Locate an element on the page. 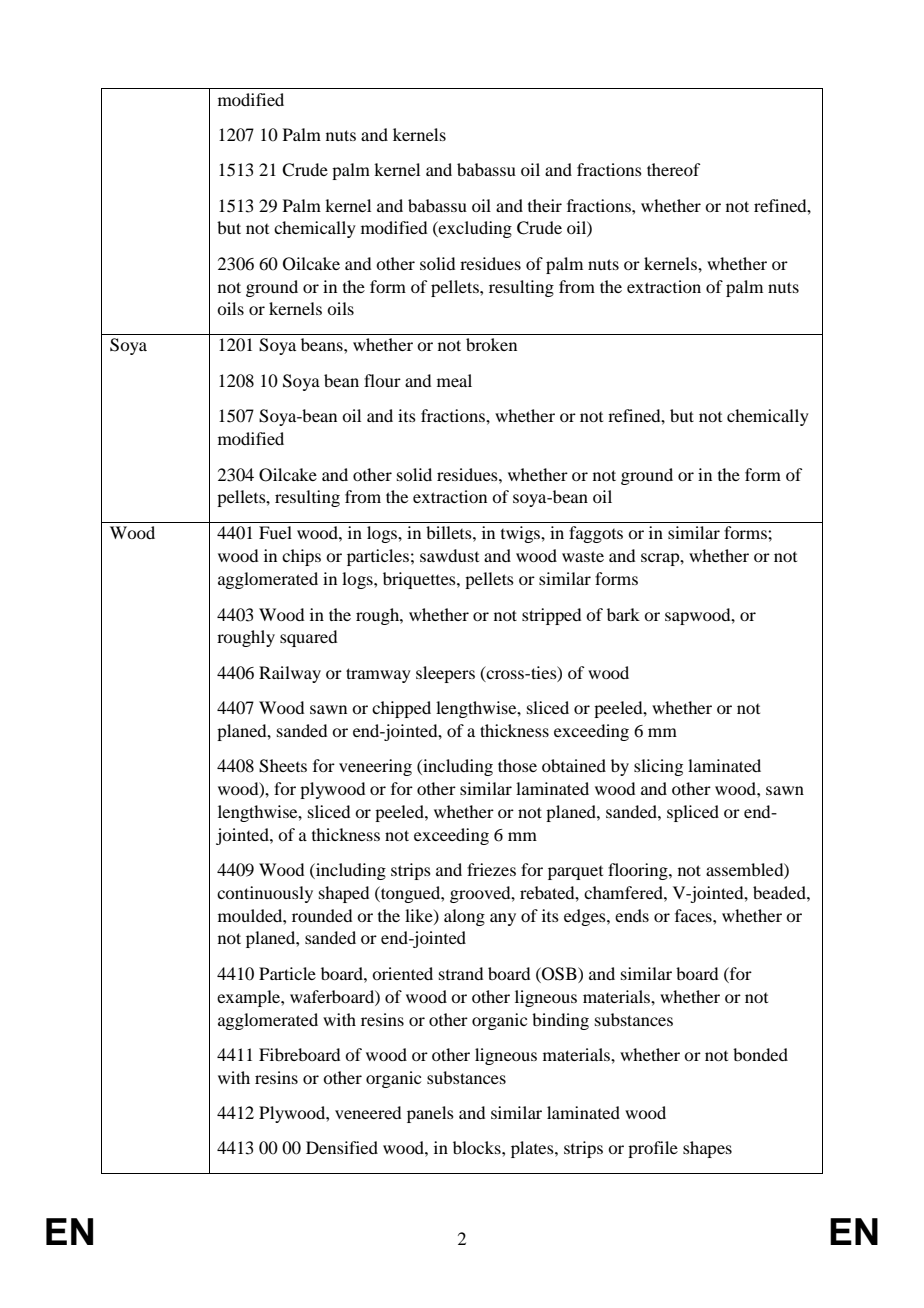  thereof is located at coordinates (673, 169).
